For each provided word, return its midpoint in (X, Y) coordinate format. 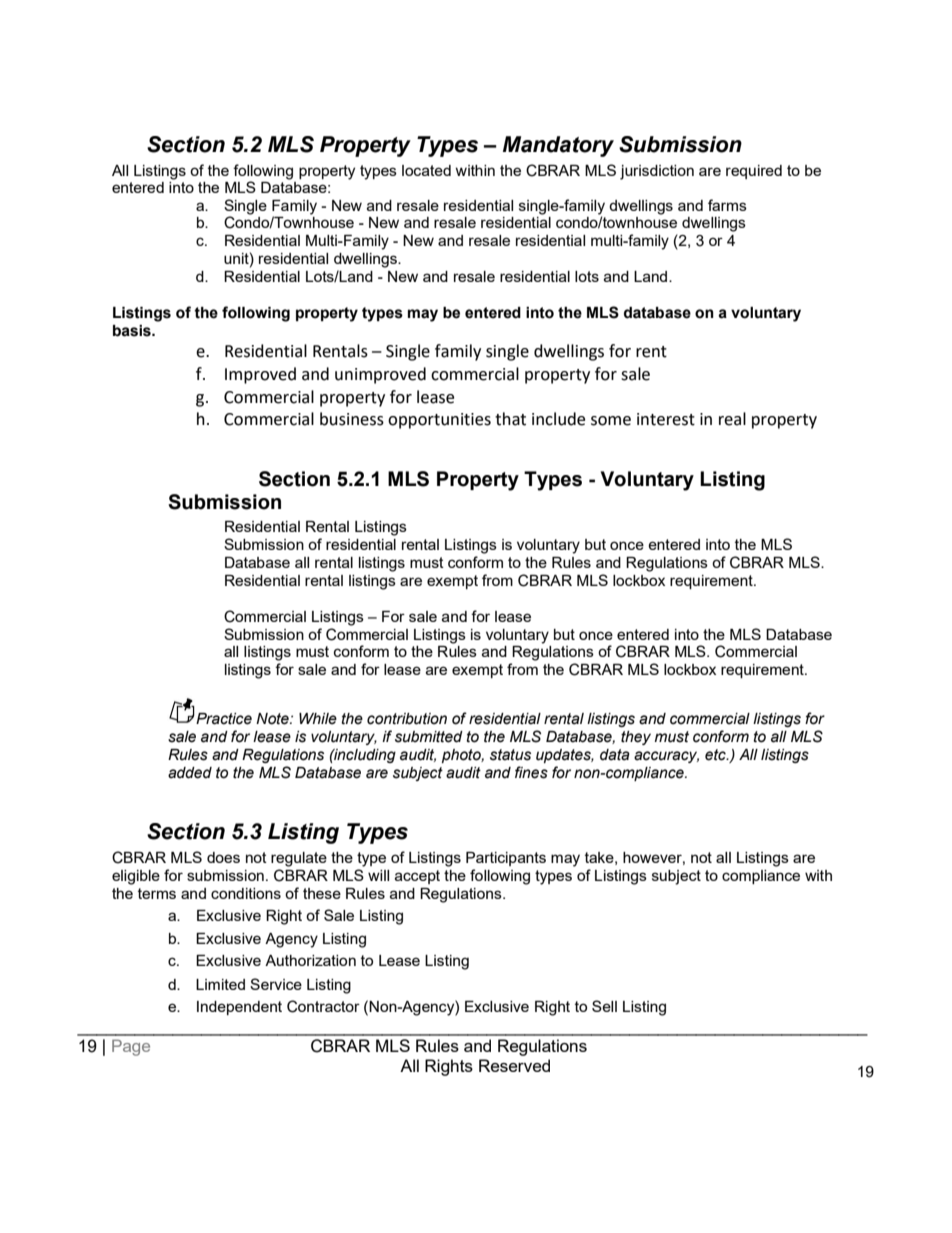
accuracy (666, 757)
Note (273, 719)
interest (666, 419)
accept (417, 877)
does (223, 857)
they (636, 738)
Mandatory (558, 146)
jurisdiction (657, 172)
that (510, 419)
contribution (407, 719)
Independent (239, 1008)
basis (133, 331)
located (426, 170)
